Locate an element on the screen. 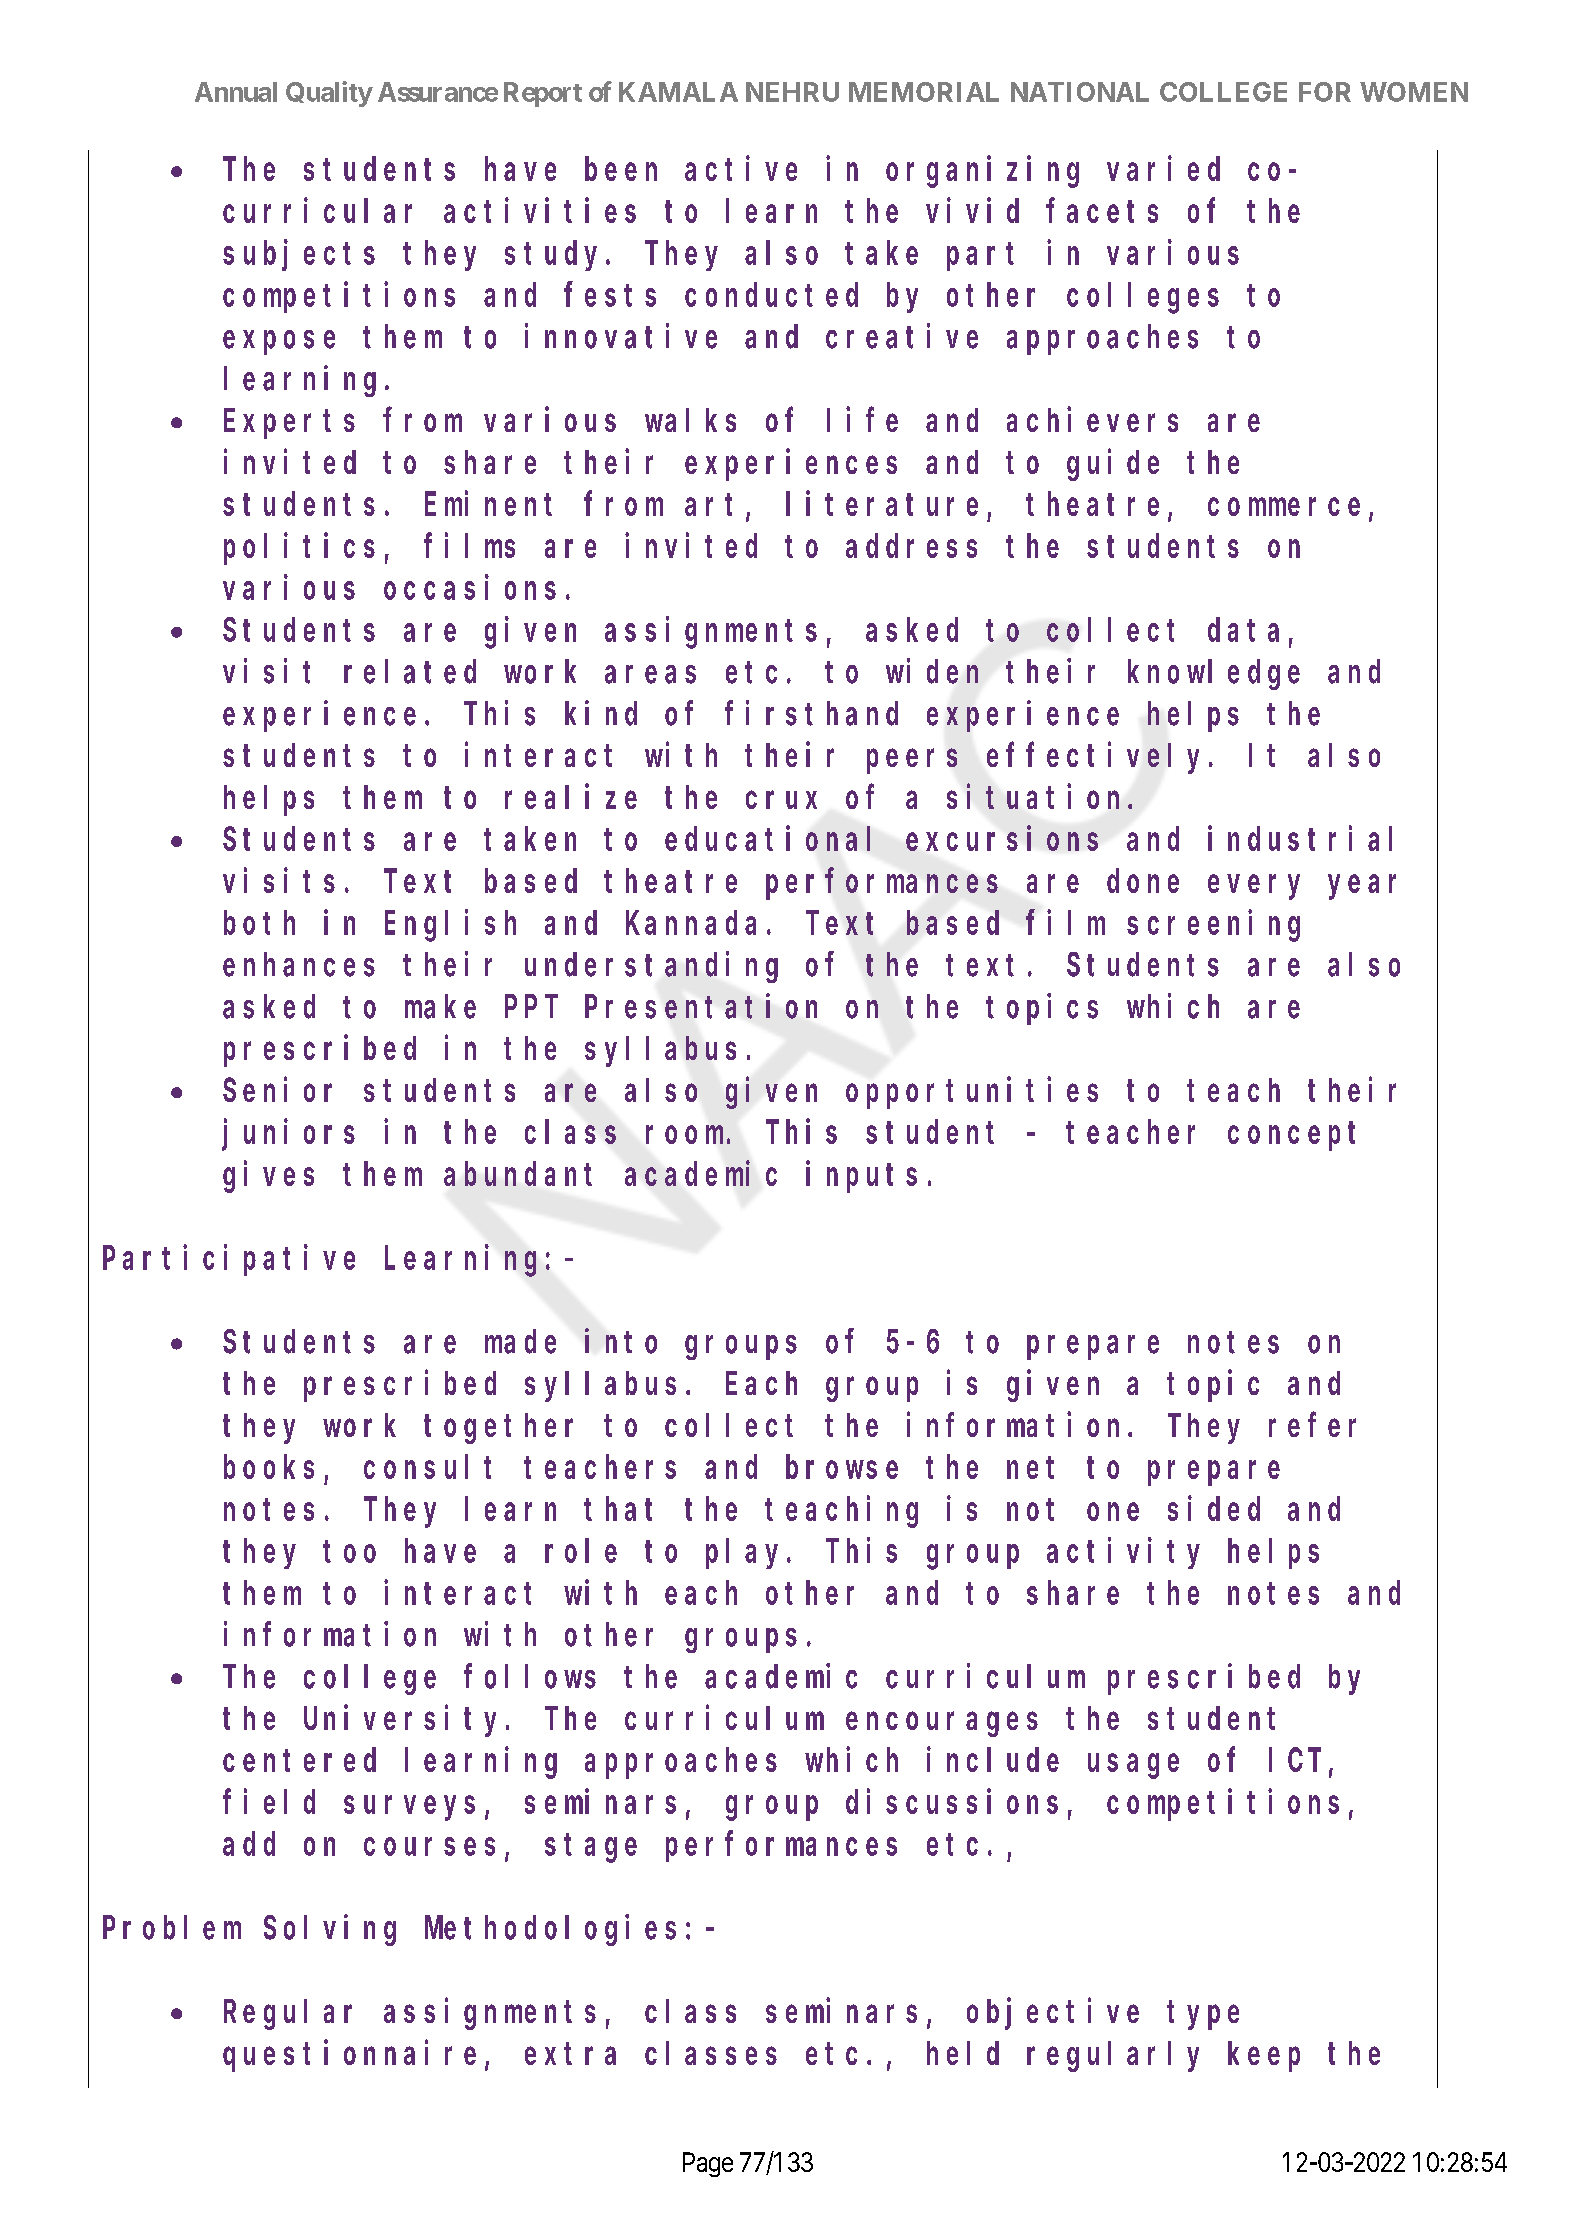 Image resolution: width=1582 pixels, height=2238 pixels. gives is located at coordinates (268, 1177).
